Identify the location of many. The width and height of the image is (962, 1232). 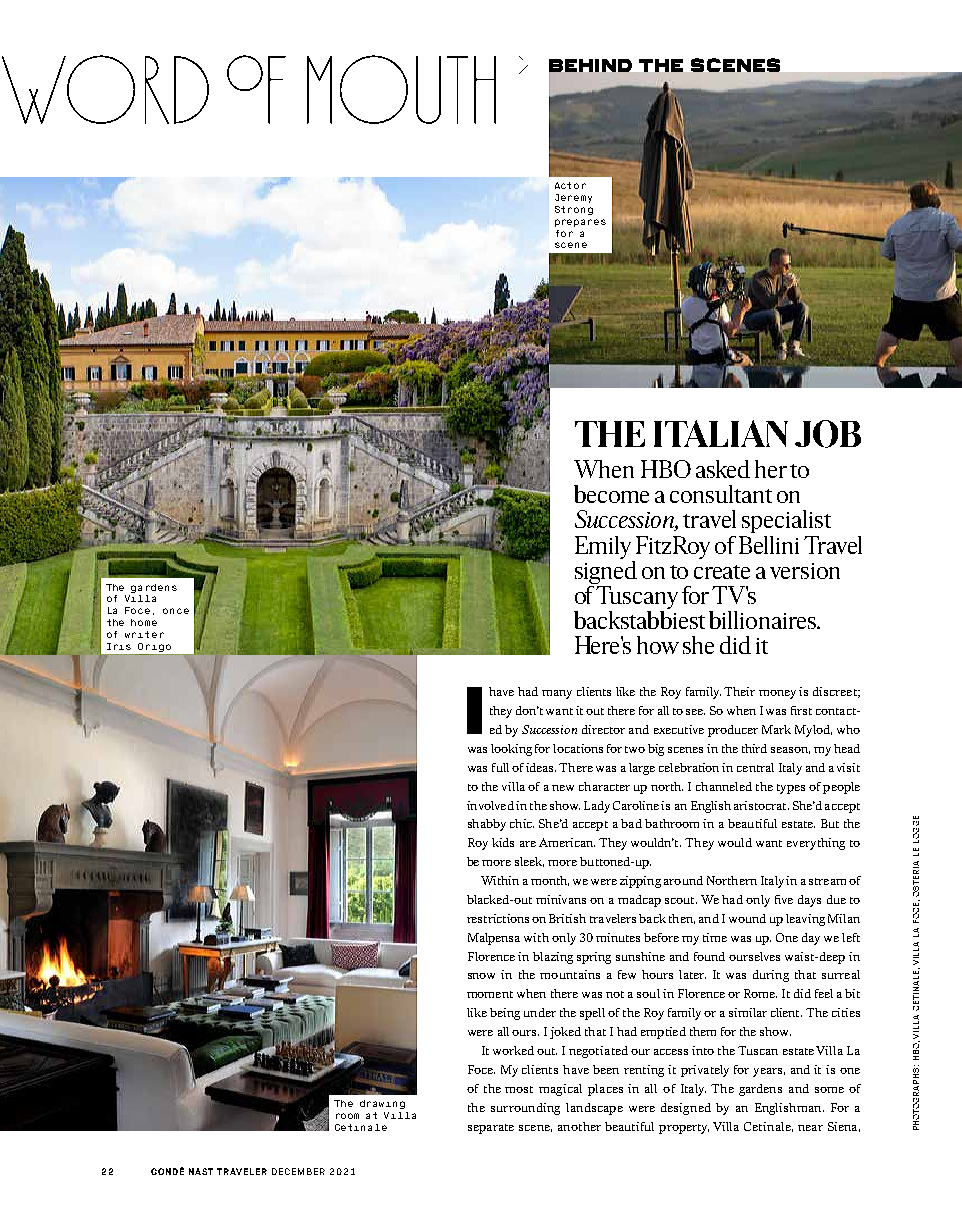
(557, 694).
